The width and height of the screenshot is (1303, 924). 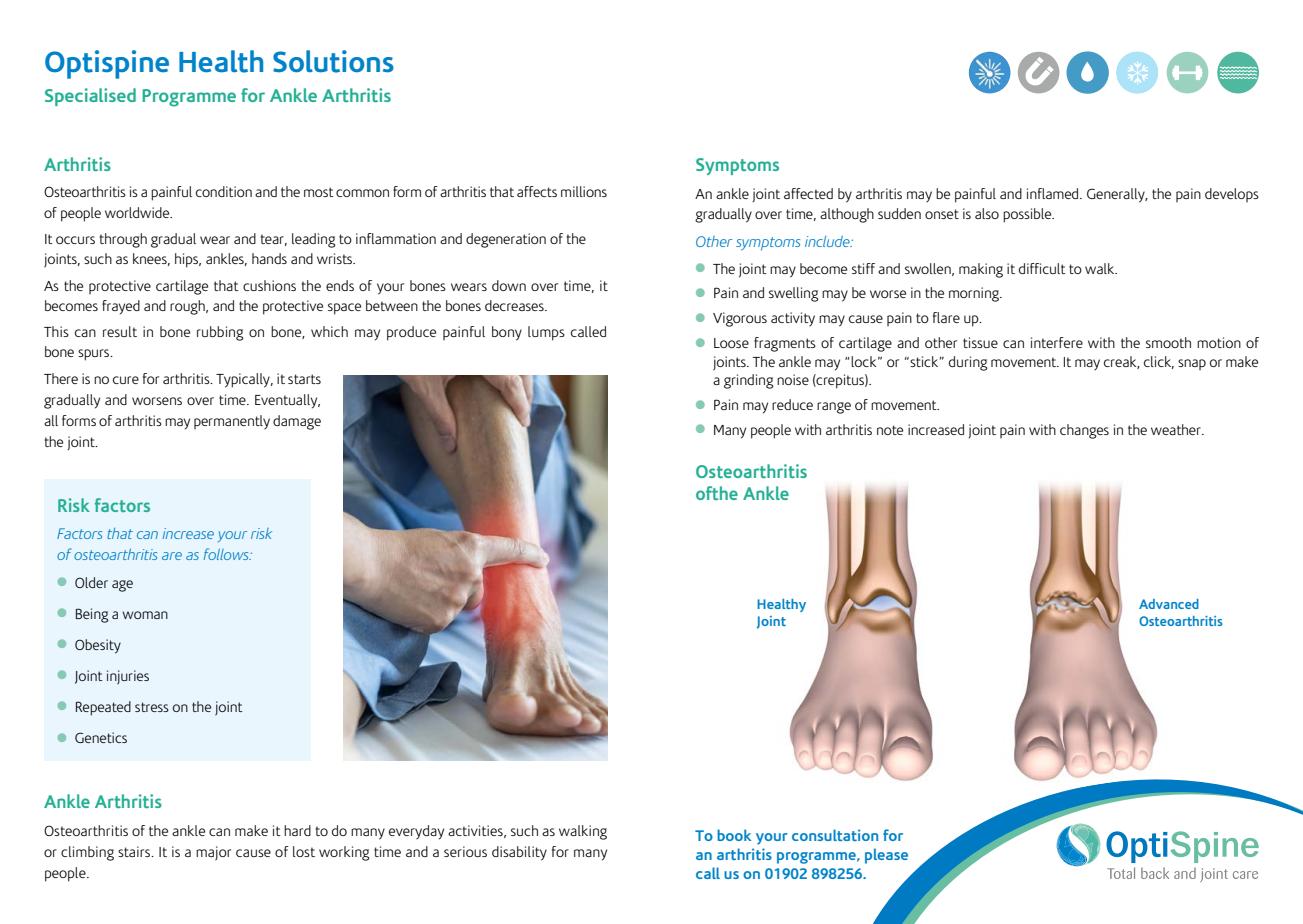 I want to click on hands, so click(x=269, y=258).
